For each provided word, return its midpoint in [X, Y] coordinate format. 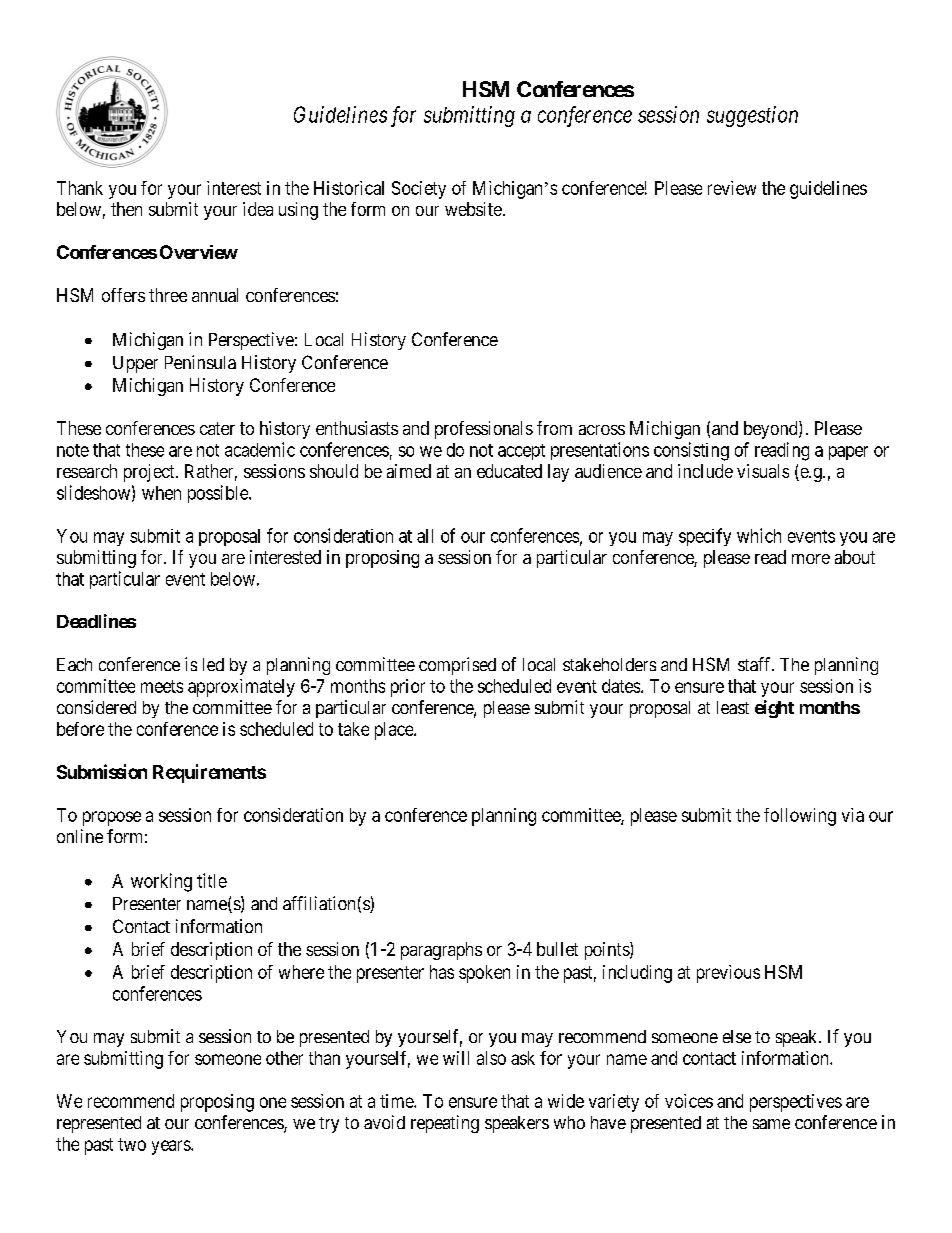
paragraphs [441, 951]
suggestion [752, 116]
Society [419, 190]
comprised [457, 666]
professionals [484, 430]
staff [756, 664]
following [800, 817]
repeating [445, 1124]
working [161, 882]
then [126, 209]
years [172, 1147]
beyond [772, 430]
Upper [135, 364]
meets [162, 686]
